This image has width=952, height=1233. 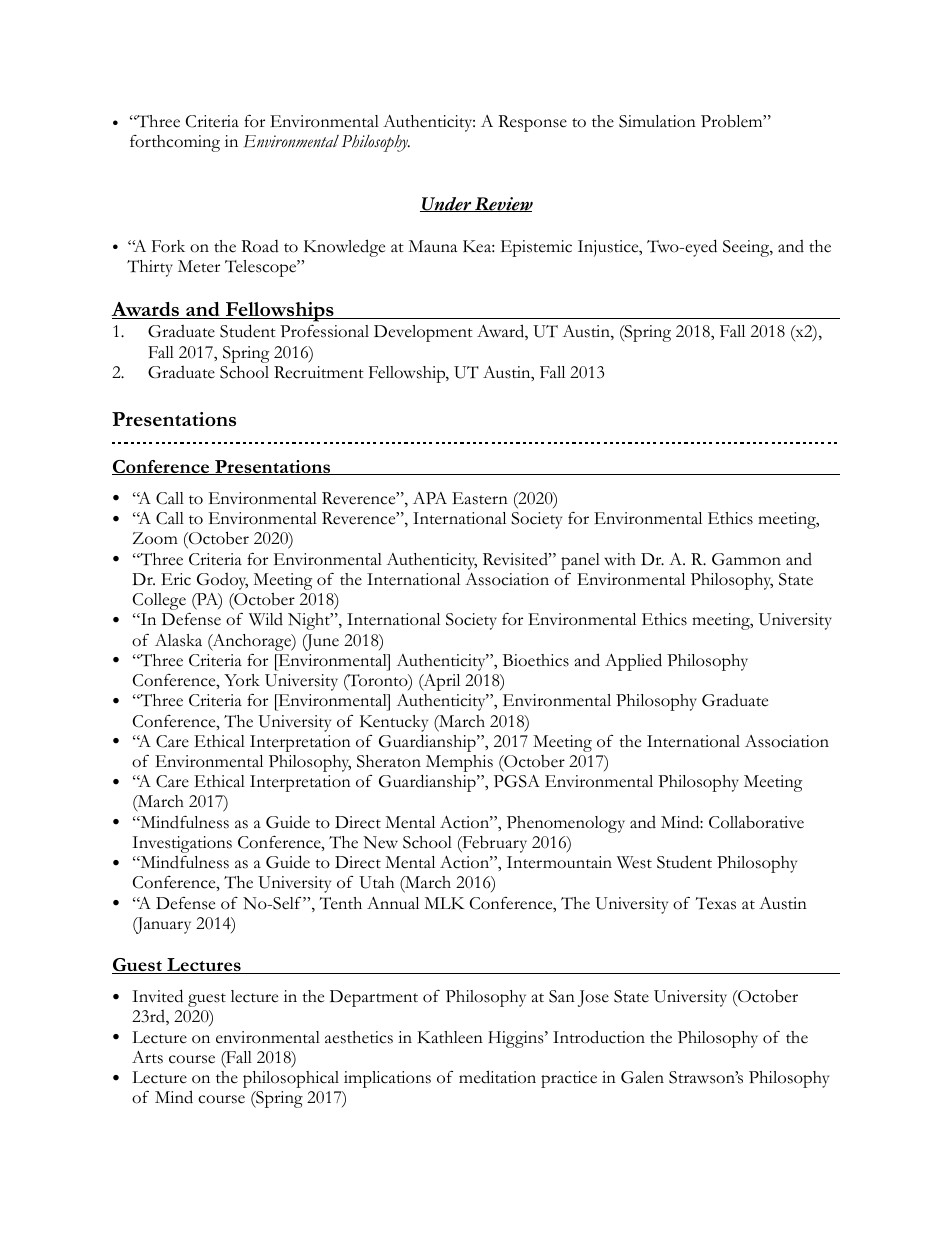 I want to click on Kathleen, so click(x=450, y=1037).
